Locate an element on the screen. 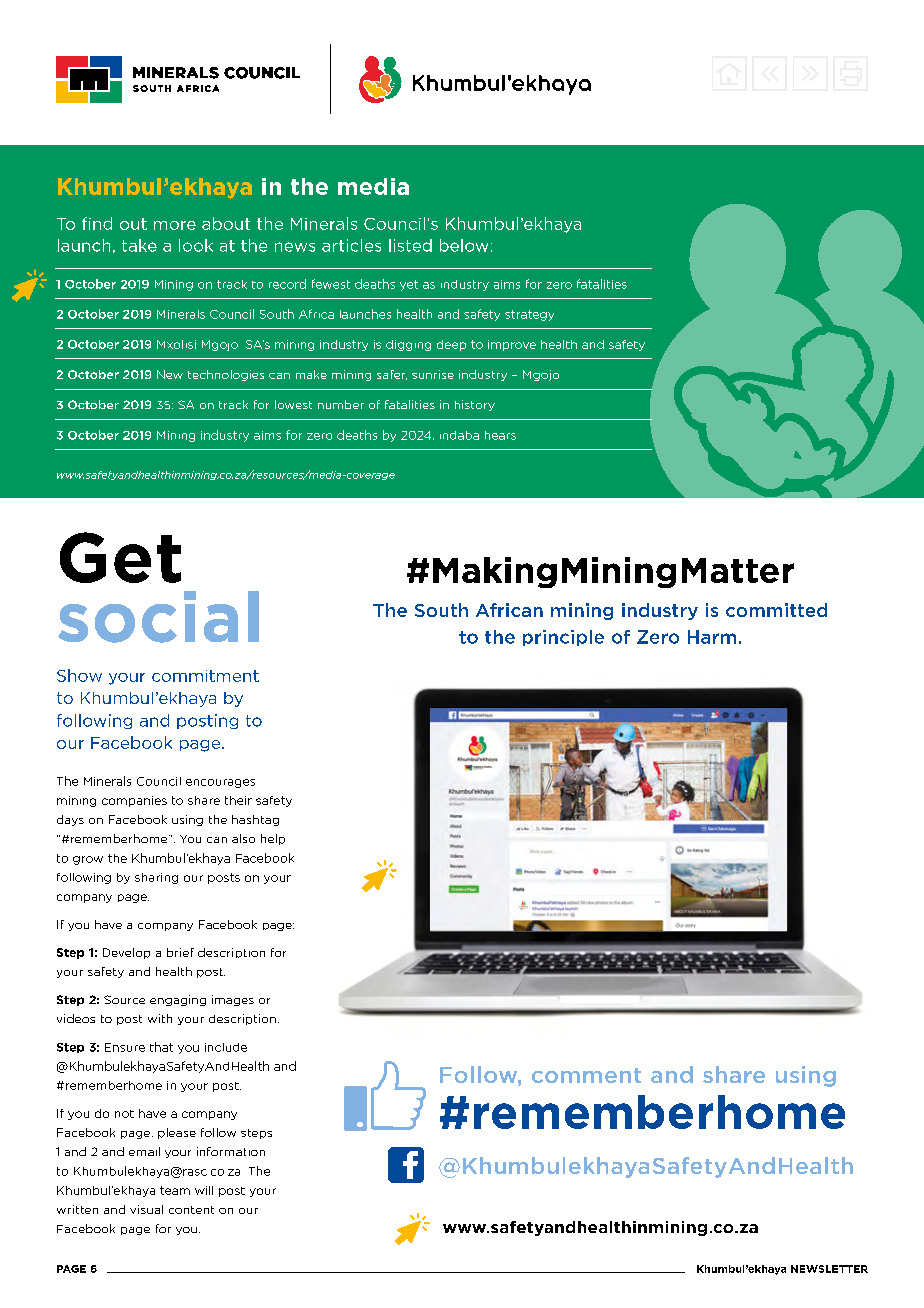  comment is located at coordinates (586, 1075).
